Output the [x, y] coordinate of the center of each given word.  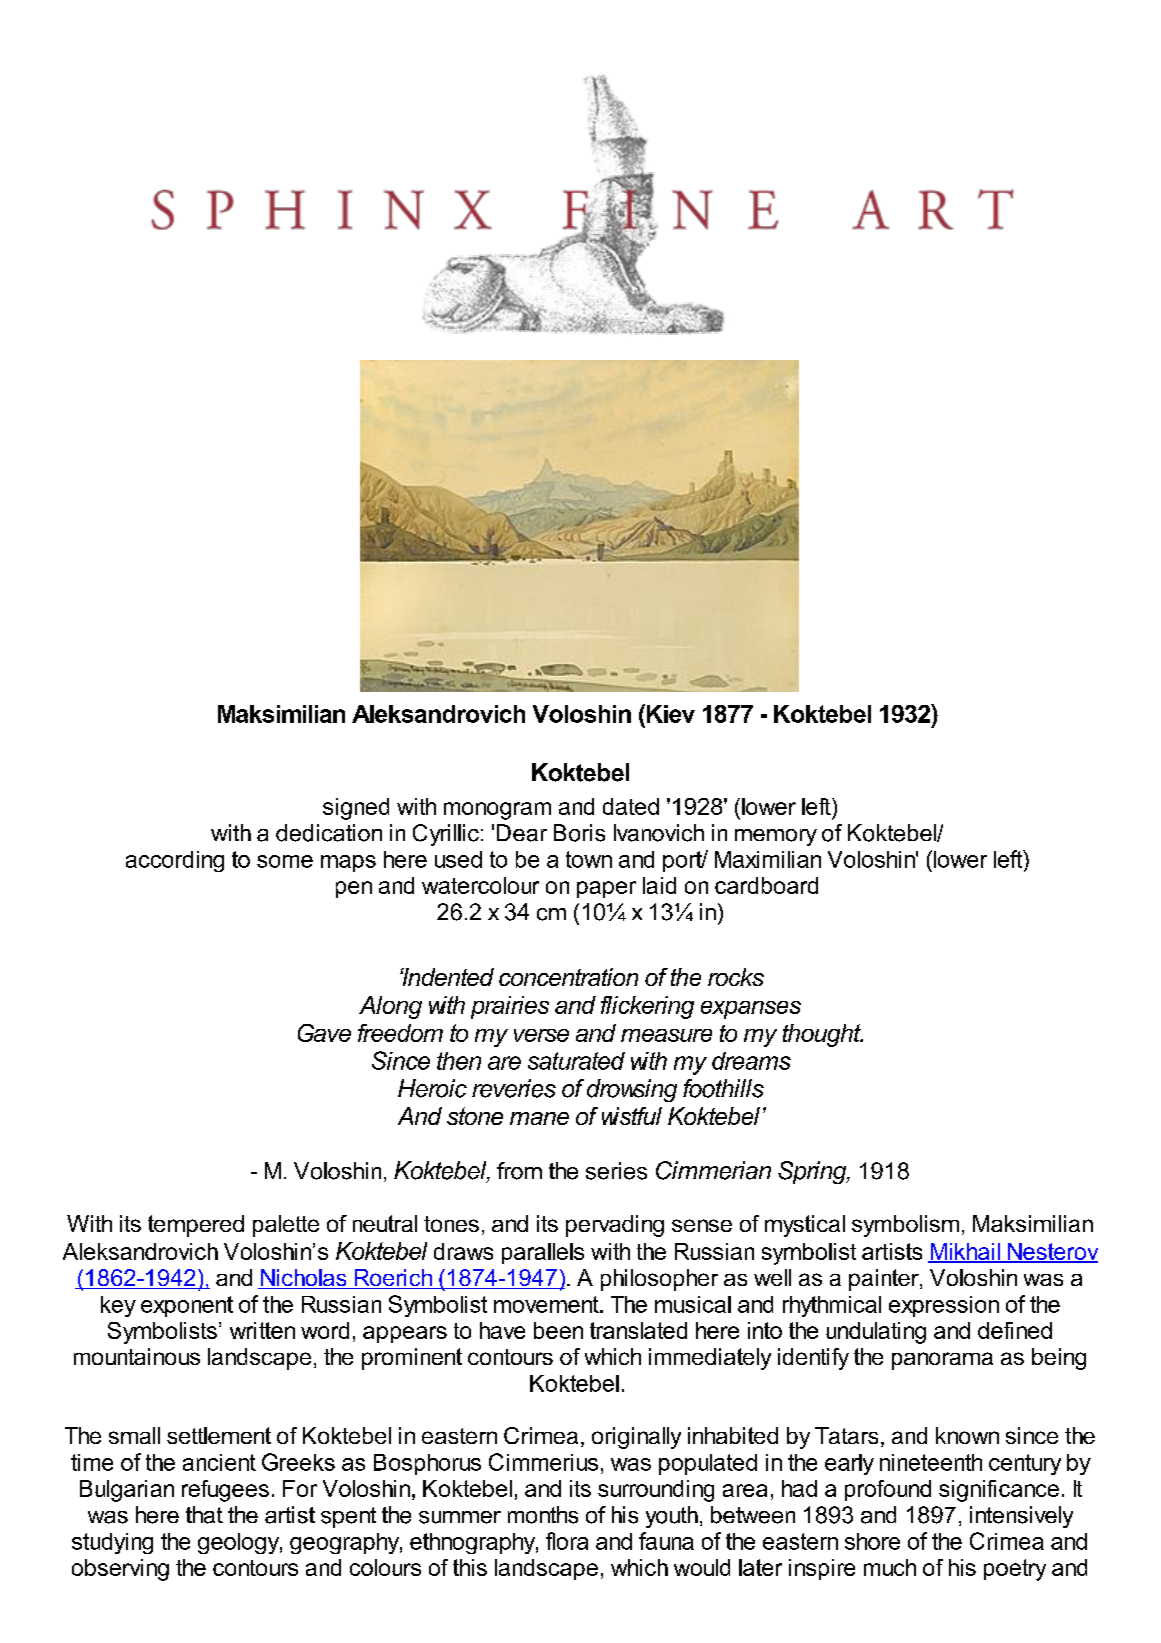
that [204, 1515]
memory [776, 837]
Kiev [669, 713]
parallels [543, 1253]
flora [567, 1541]
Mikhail [965, 1252]
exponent [187, 1306]
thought [823, 1035]
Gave [324, 1033]
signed [356, 809]
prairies [510, 1007]
